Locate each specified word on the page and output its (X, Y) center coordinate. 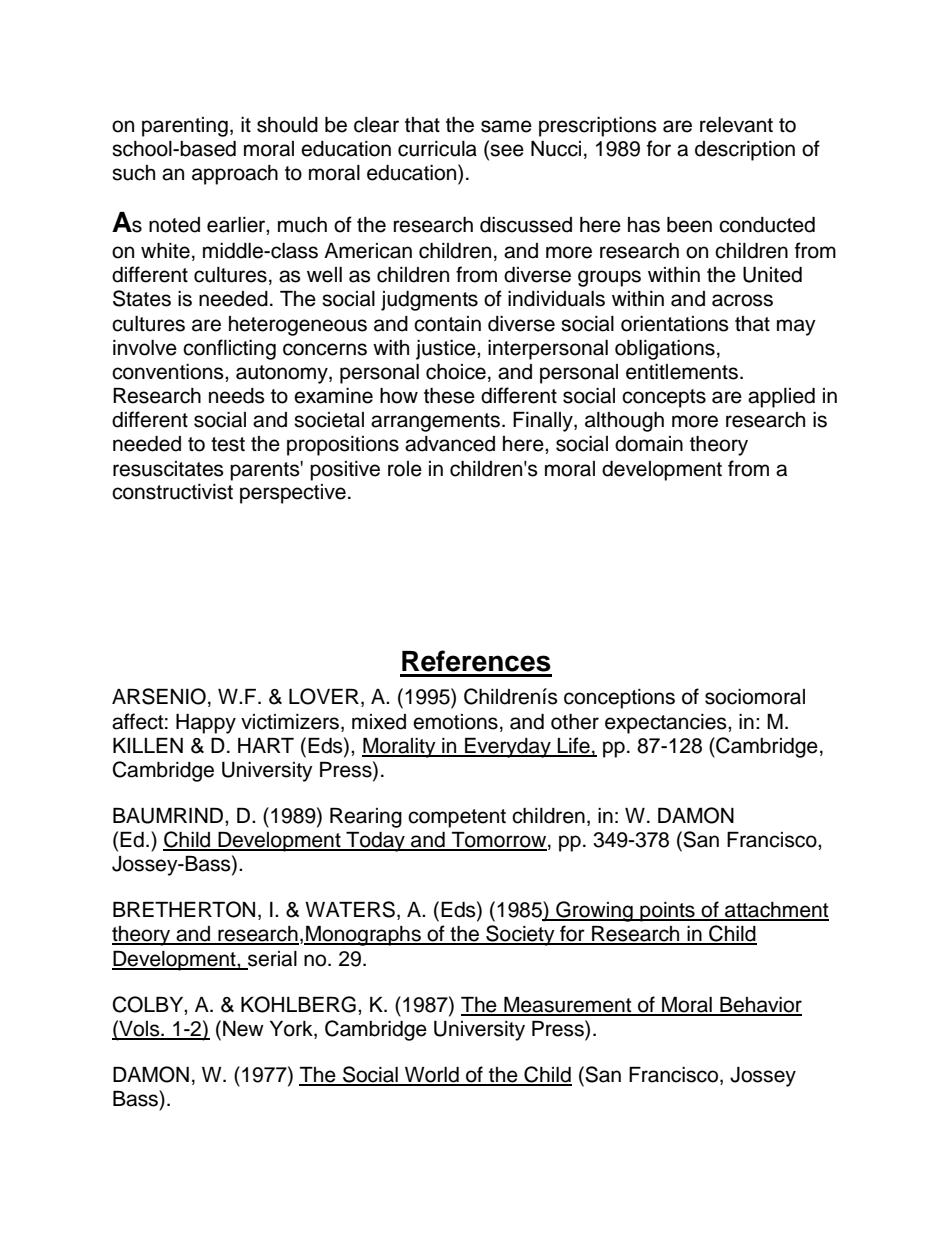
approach (235, 175)
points (667, 912)
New (243, 1029)
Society (520, 935)
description (745, 151)
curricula (437, 149)
